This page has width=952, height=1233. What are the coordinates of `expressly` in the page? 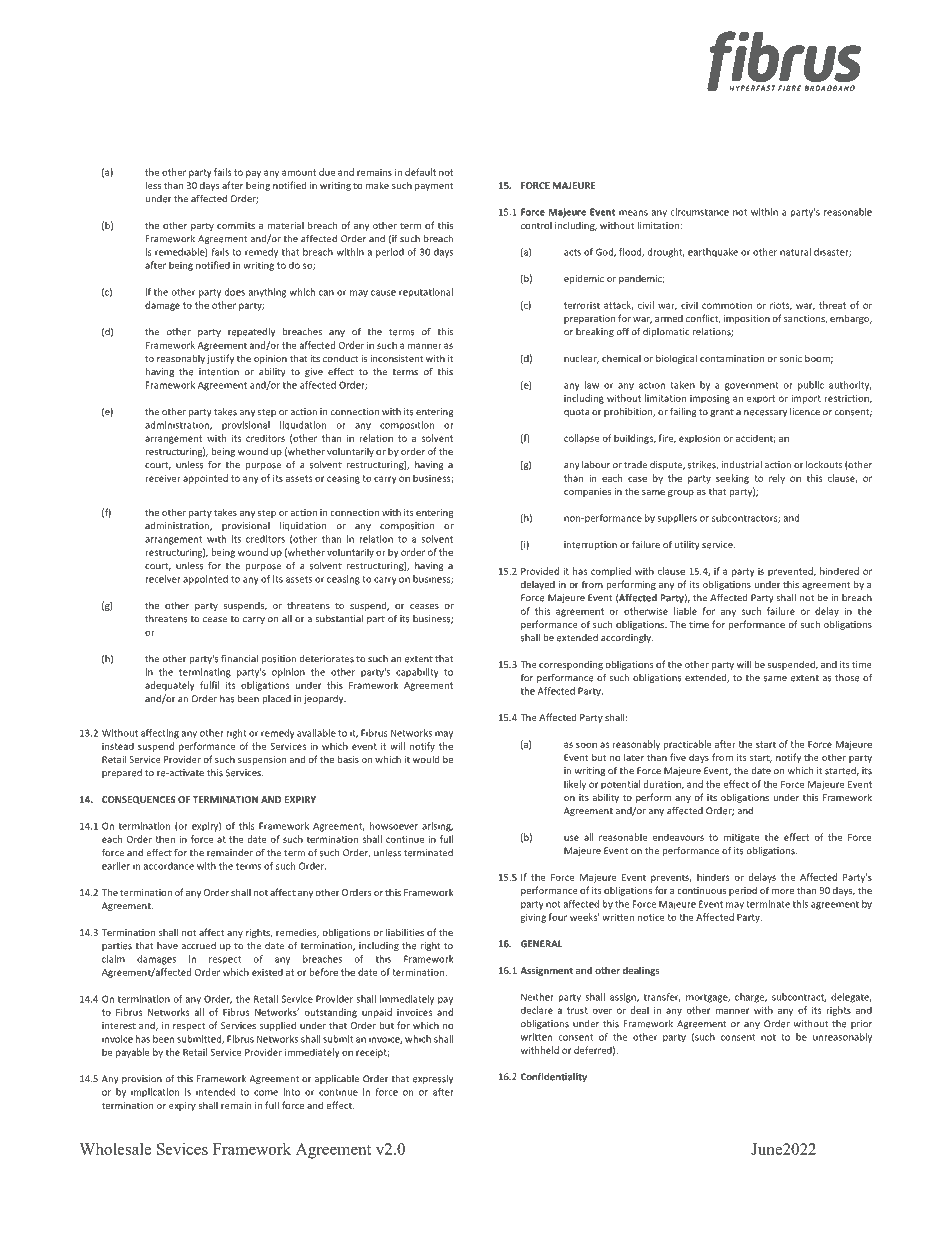 It's located at (433, 1079).
